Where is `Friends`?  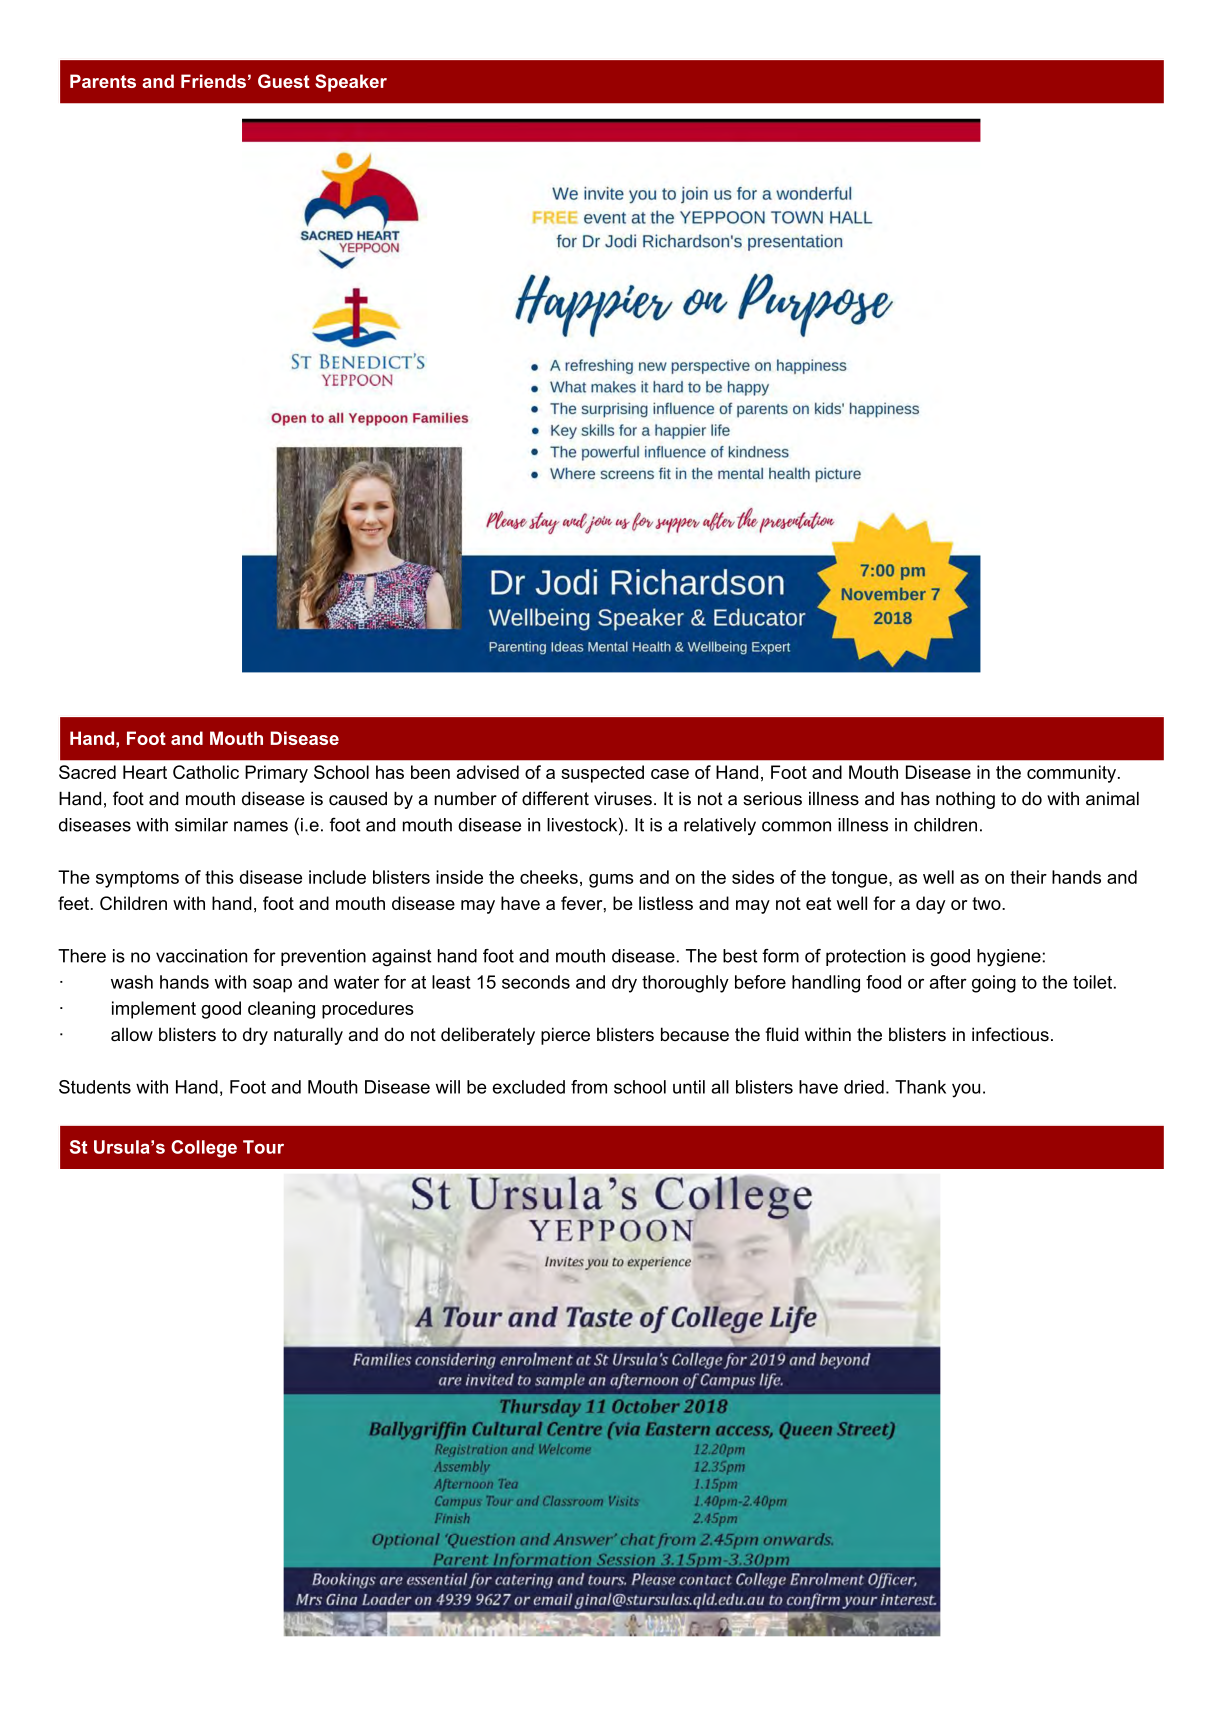 Friends is located at coordinates (213, 81).
